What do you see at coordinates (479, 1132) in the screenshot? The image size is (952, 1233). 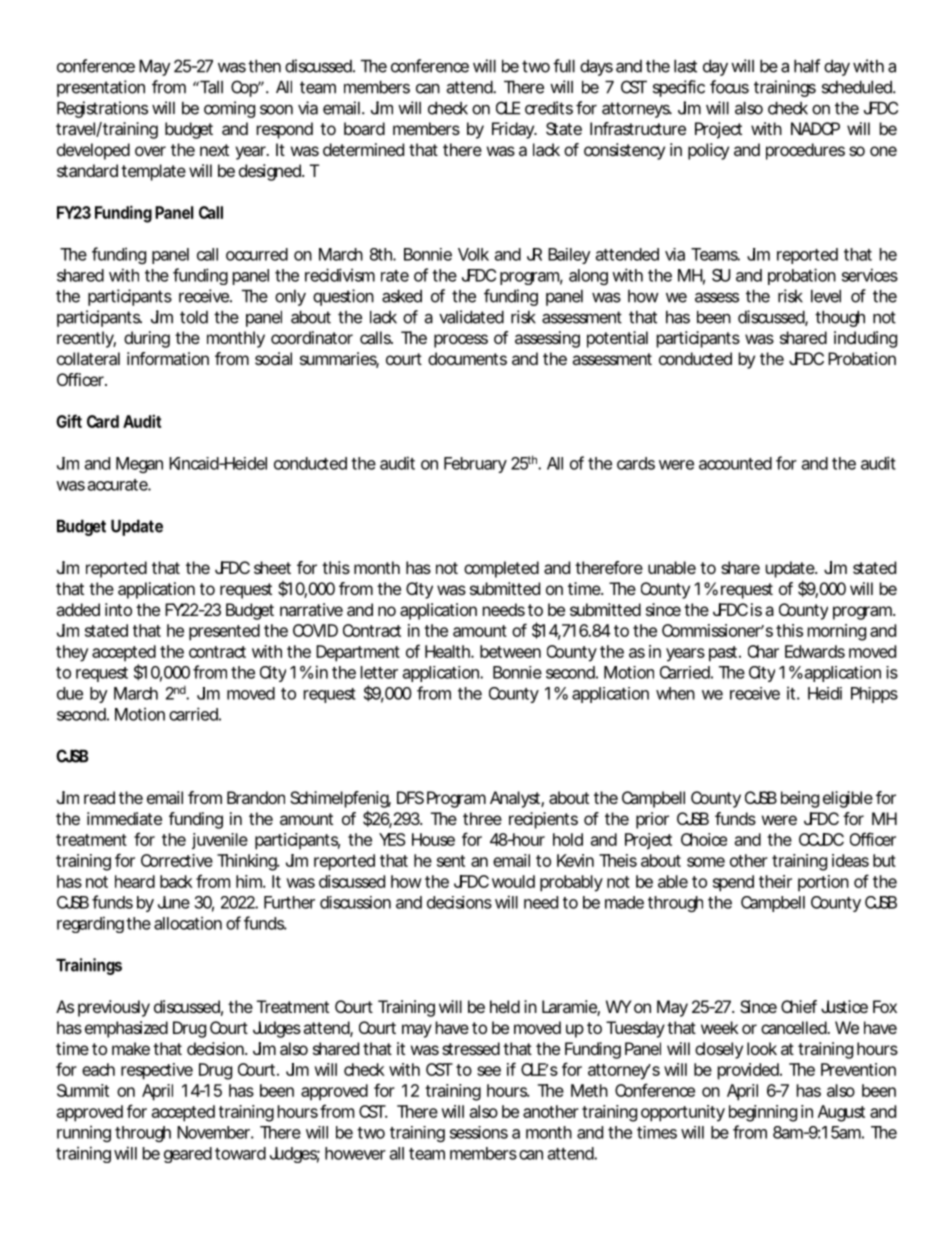 I see `sessions` at bounding box center [479, 1132].
